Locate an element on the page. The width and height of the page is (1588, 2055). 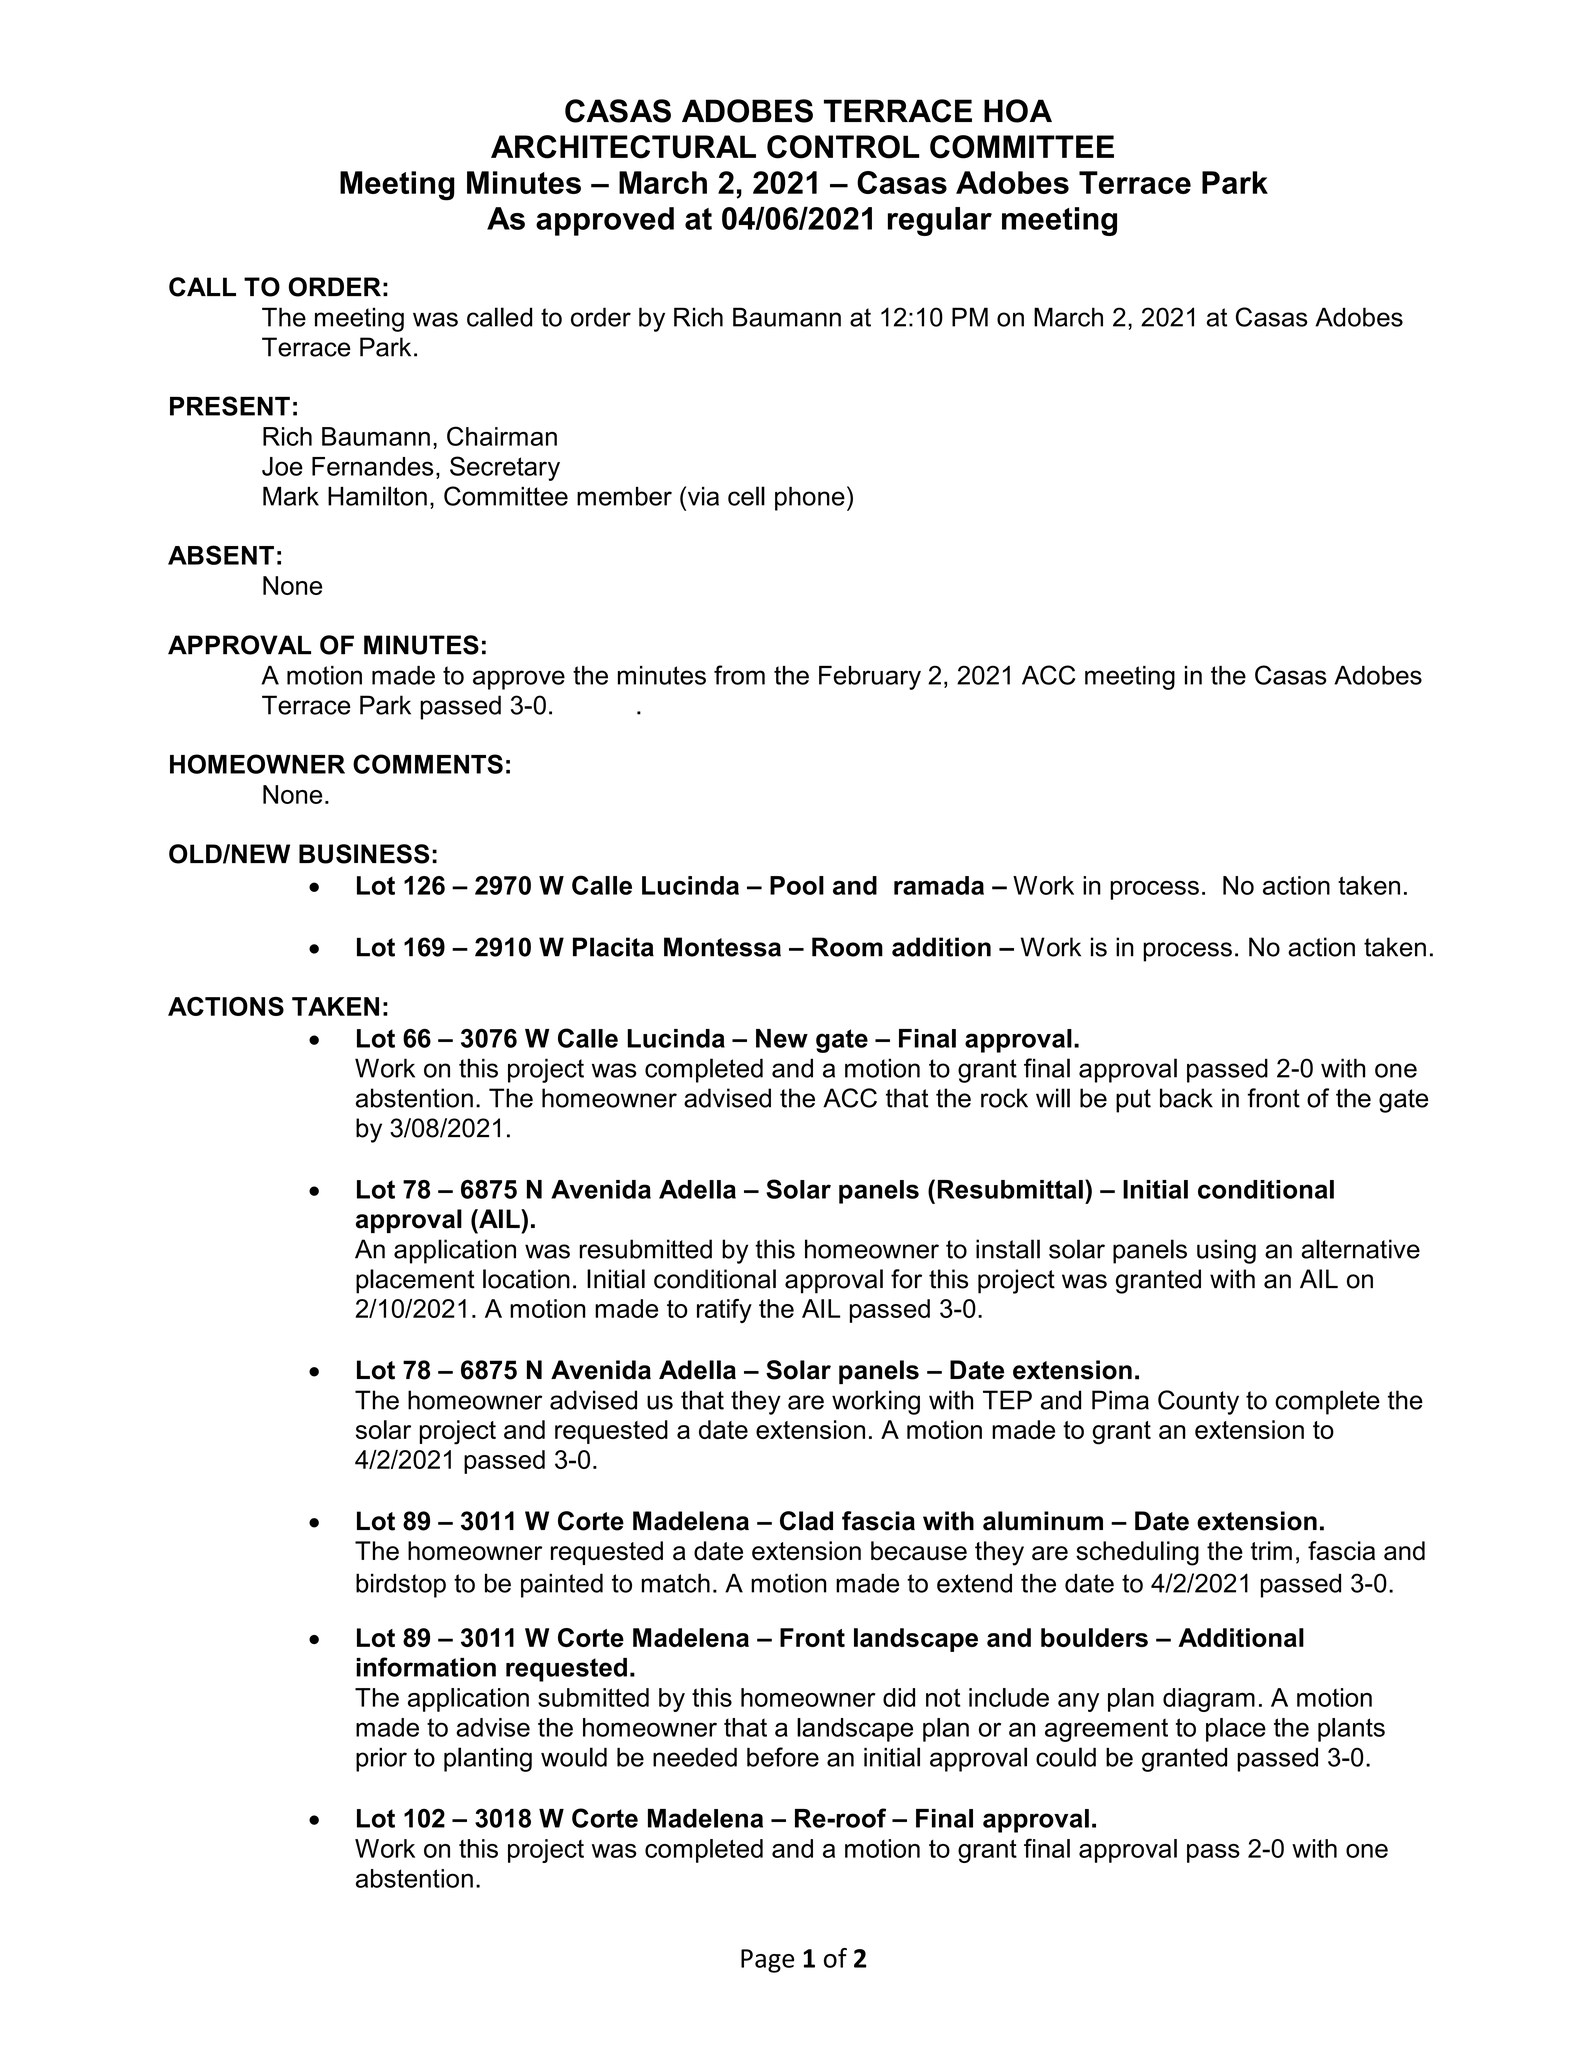
could is located at coordinates (1066, 1757).
